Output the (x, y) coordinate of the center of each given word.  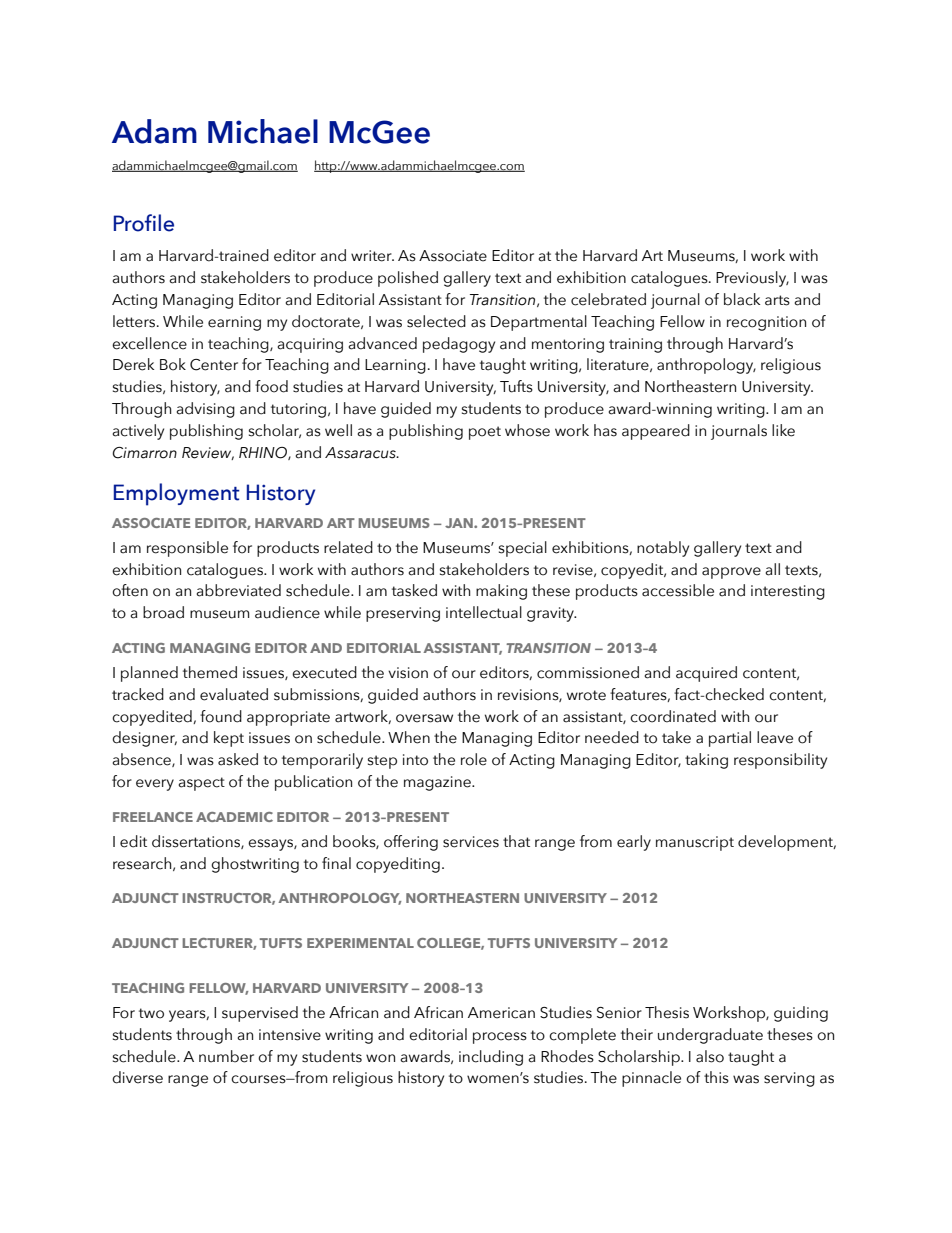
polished (408, 279)
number (226, 1056)
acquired (706, 674)
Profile (144, 223)
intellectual (484, 612)
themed (210, 672)
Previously (752, 279)
